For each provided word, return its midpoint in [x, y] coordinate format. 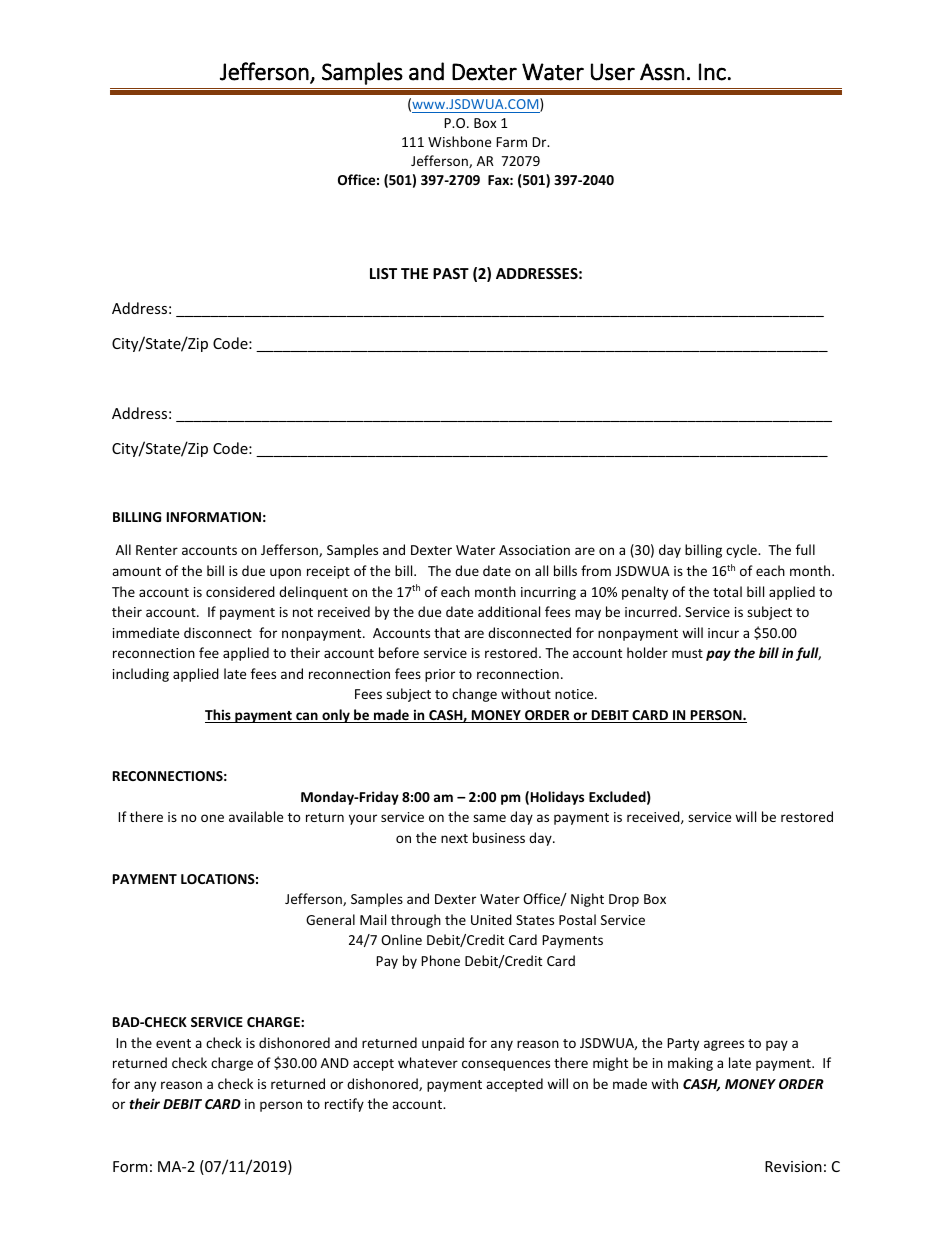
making [690, 1064]
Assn [662, 72]
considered [240, 591]
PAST [451, 273]
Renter [157, 550]
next [454, 838]
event [173, 1043]
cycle [742, 551]
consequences [506, 1065]
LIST [383, 273]
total [727, 591]
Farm [511, 142]
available [256, 816]
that [447, 632]
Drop [624, 900]
